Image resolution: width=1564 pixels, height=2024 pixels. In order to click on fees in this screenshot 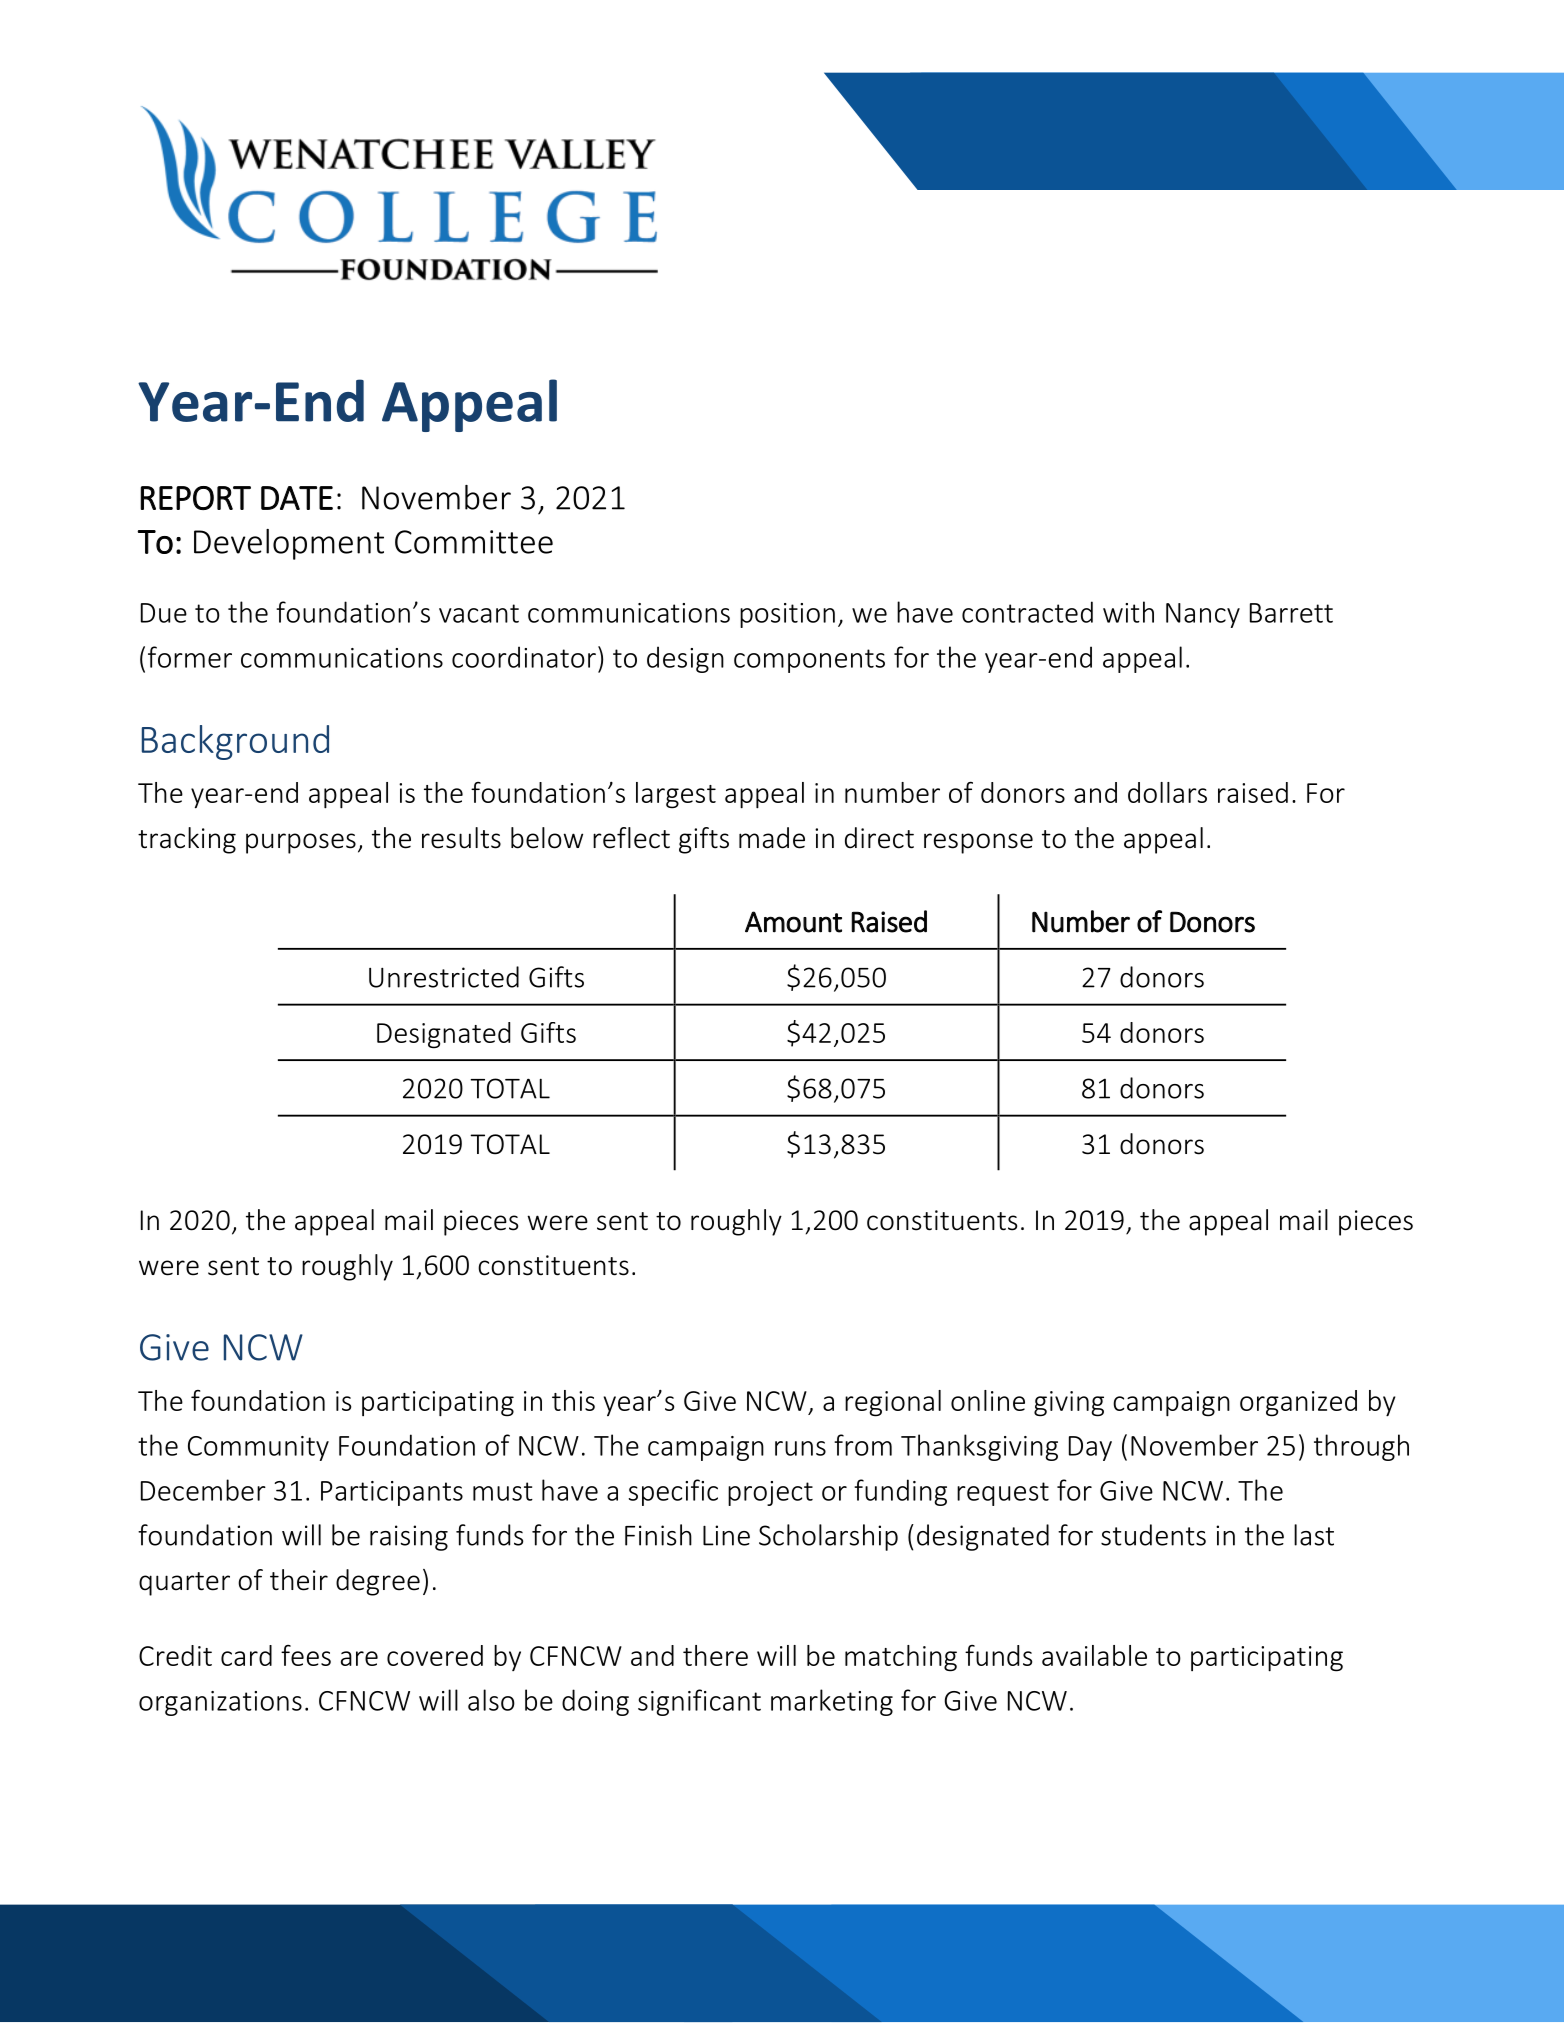, I will do `click(306, 1655)`.
